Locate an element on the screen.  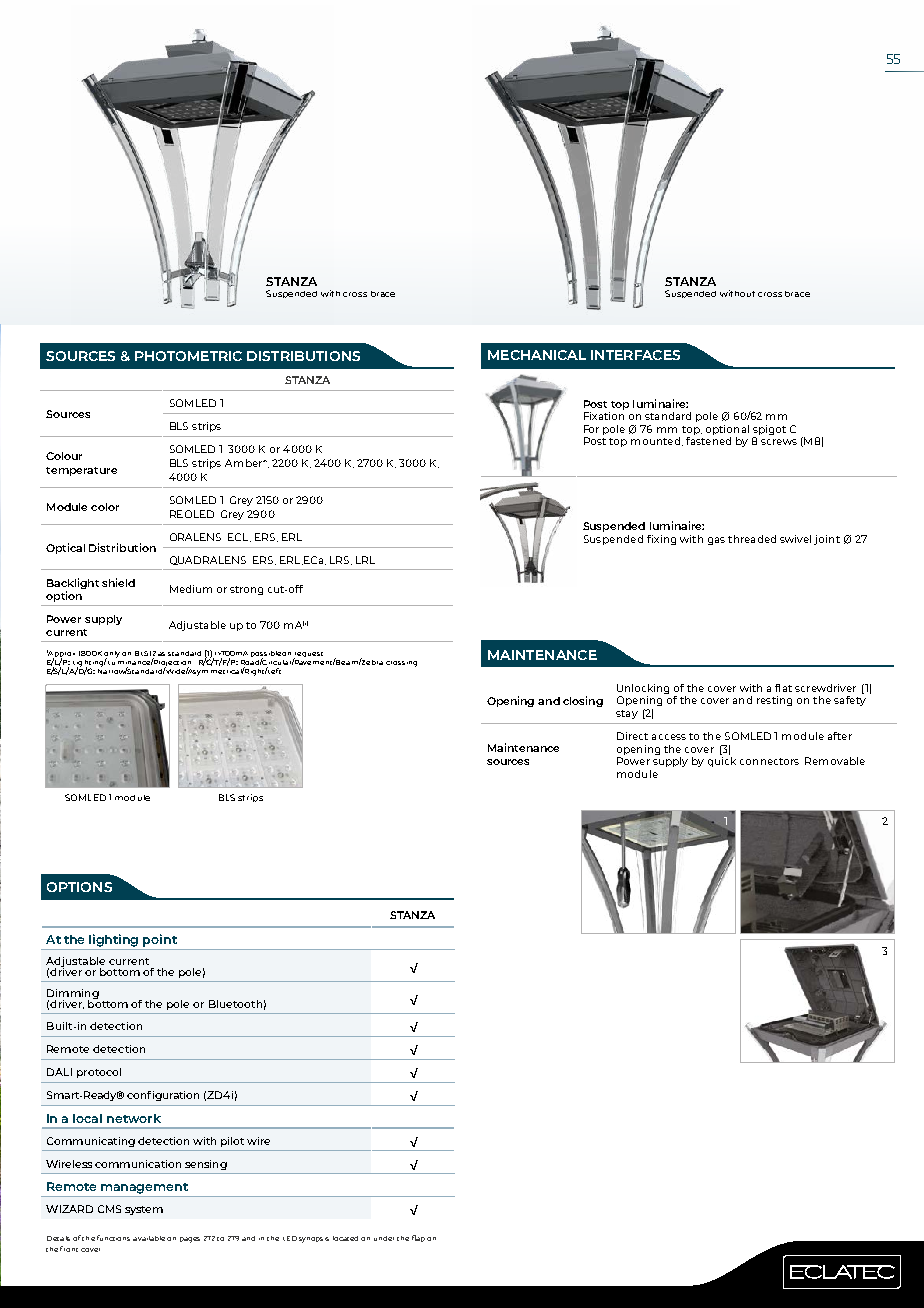
PHOTOMETRIC is located at coordinates (188, 356).
